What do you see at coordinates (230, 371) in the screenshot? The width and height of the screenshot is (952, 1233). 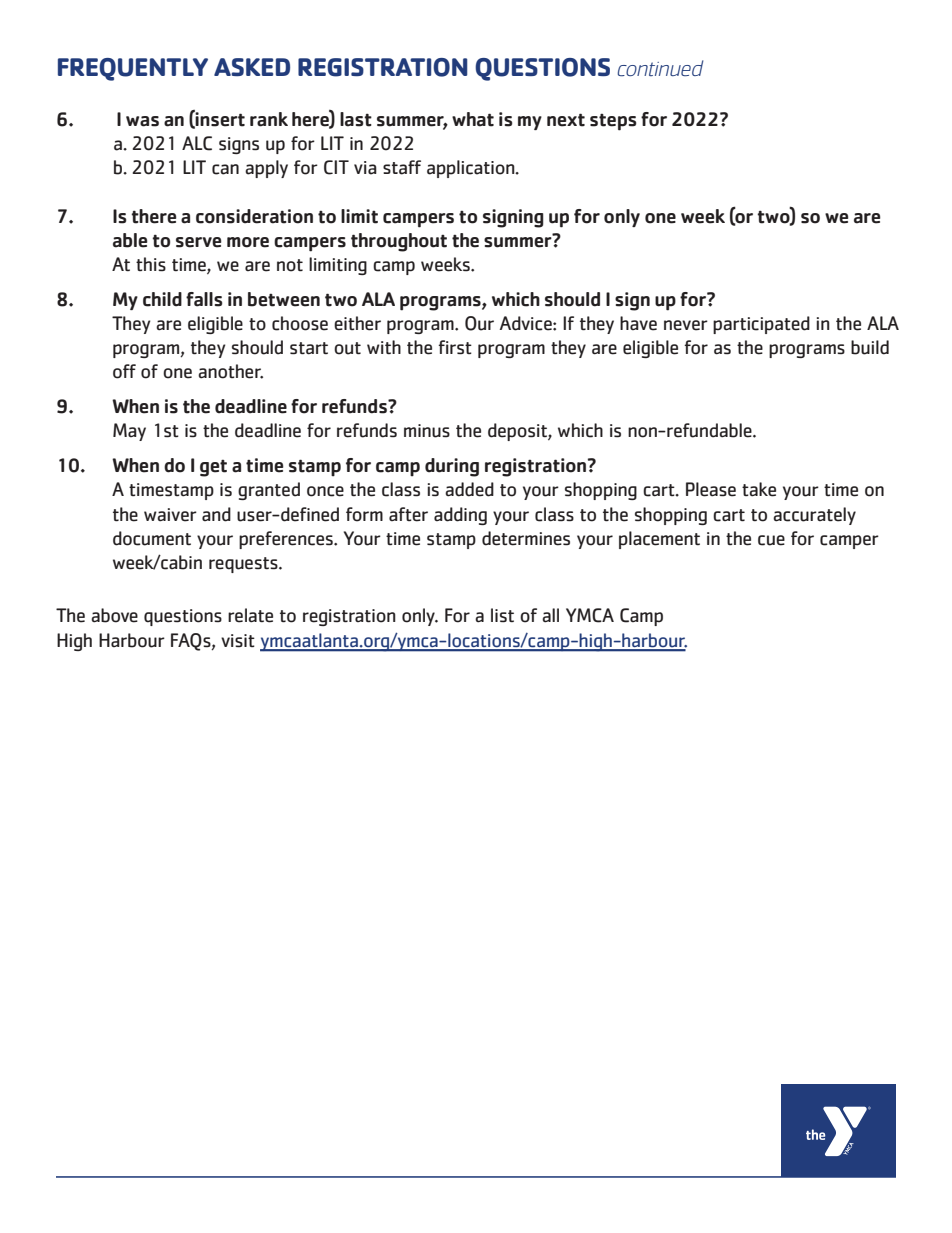 I see `another` at bounding box center [230, 371].
